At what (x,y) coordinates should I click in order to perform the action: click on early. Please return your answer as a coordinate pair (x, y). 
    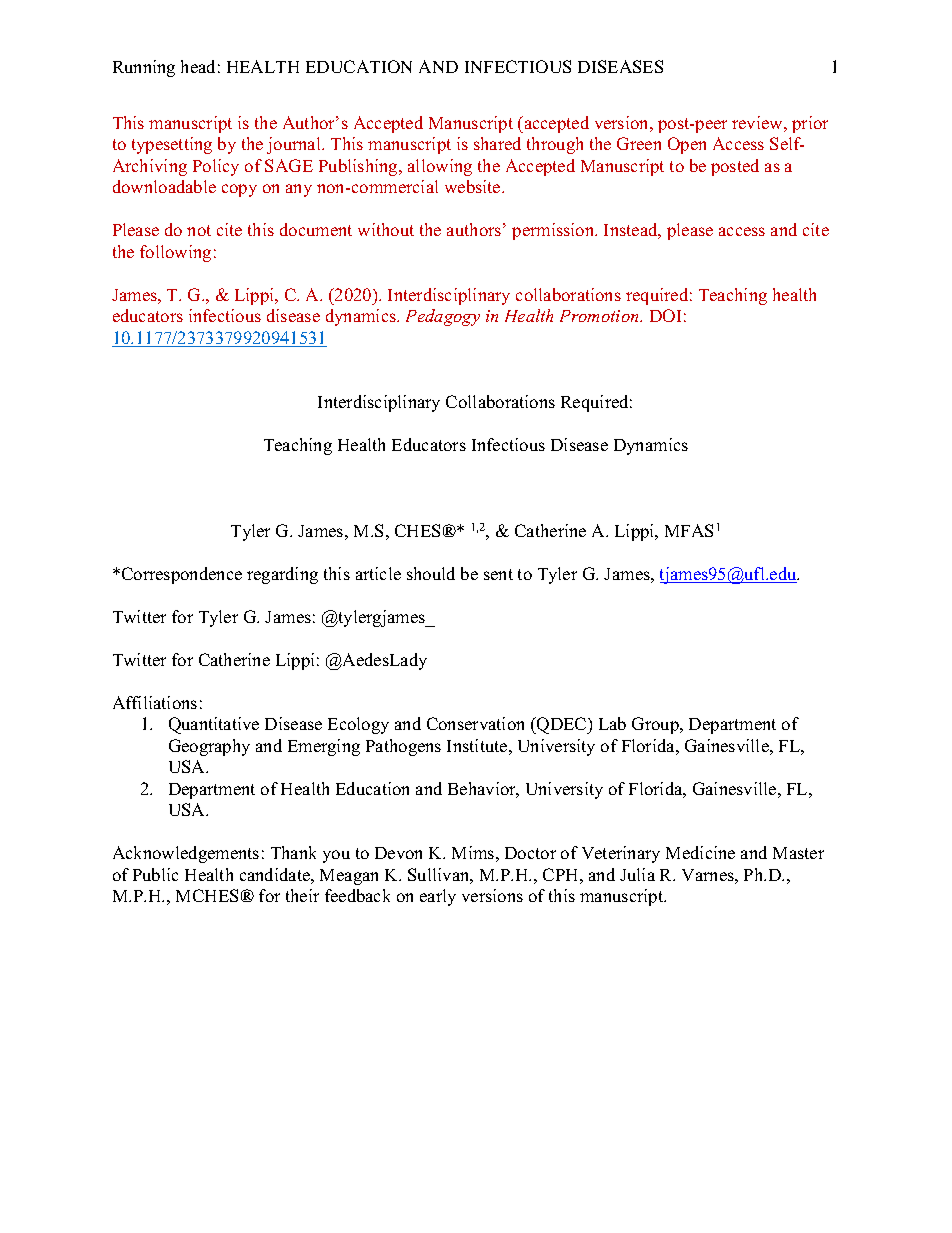
    Looking at the image, I should click on (438, 897).
